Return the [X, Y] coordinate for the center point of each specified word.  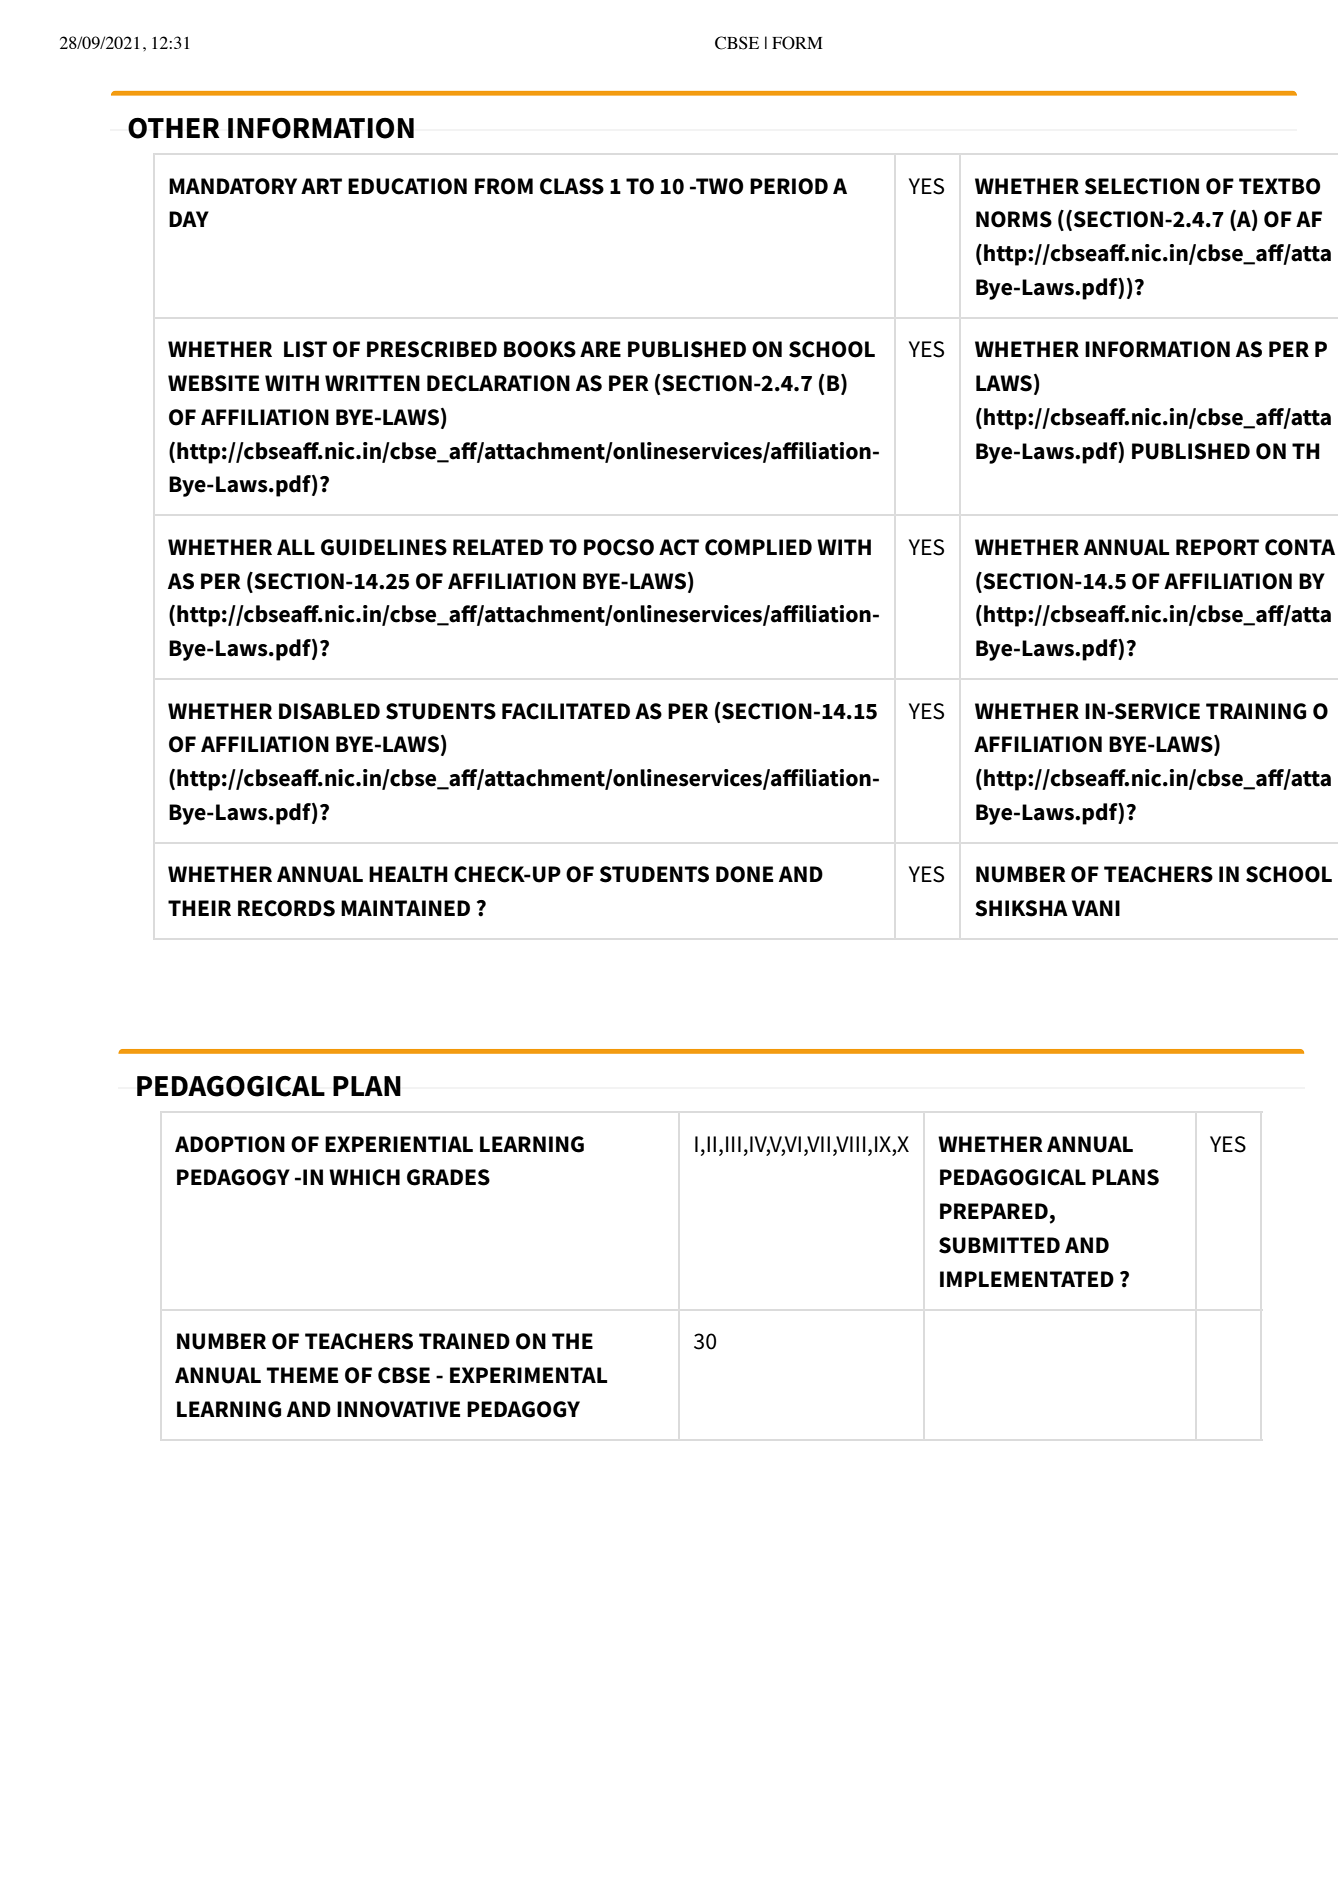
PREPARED [994, 1211]
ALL [296, 547]
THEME [302, 1375]
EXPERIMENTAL [528, 1375]
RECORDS [286, 908]
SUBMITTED [999, 1245]
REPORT [1217, 547]
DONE [744, 874]
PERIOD [789, 186]
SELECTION [1142, 186]
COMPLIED [758, 547]
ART [321, 186]
